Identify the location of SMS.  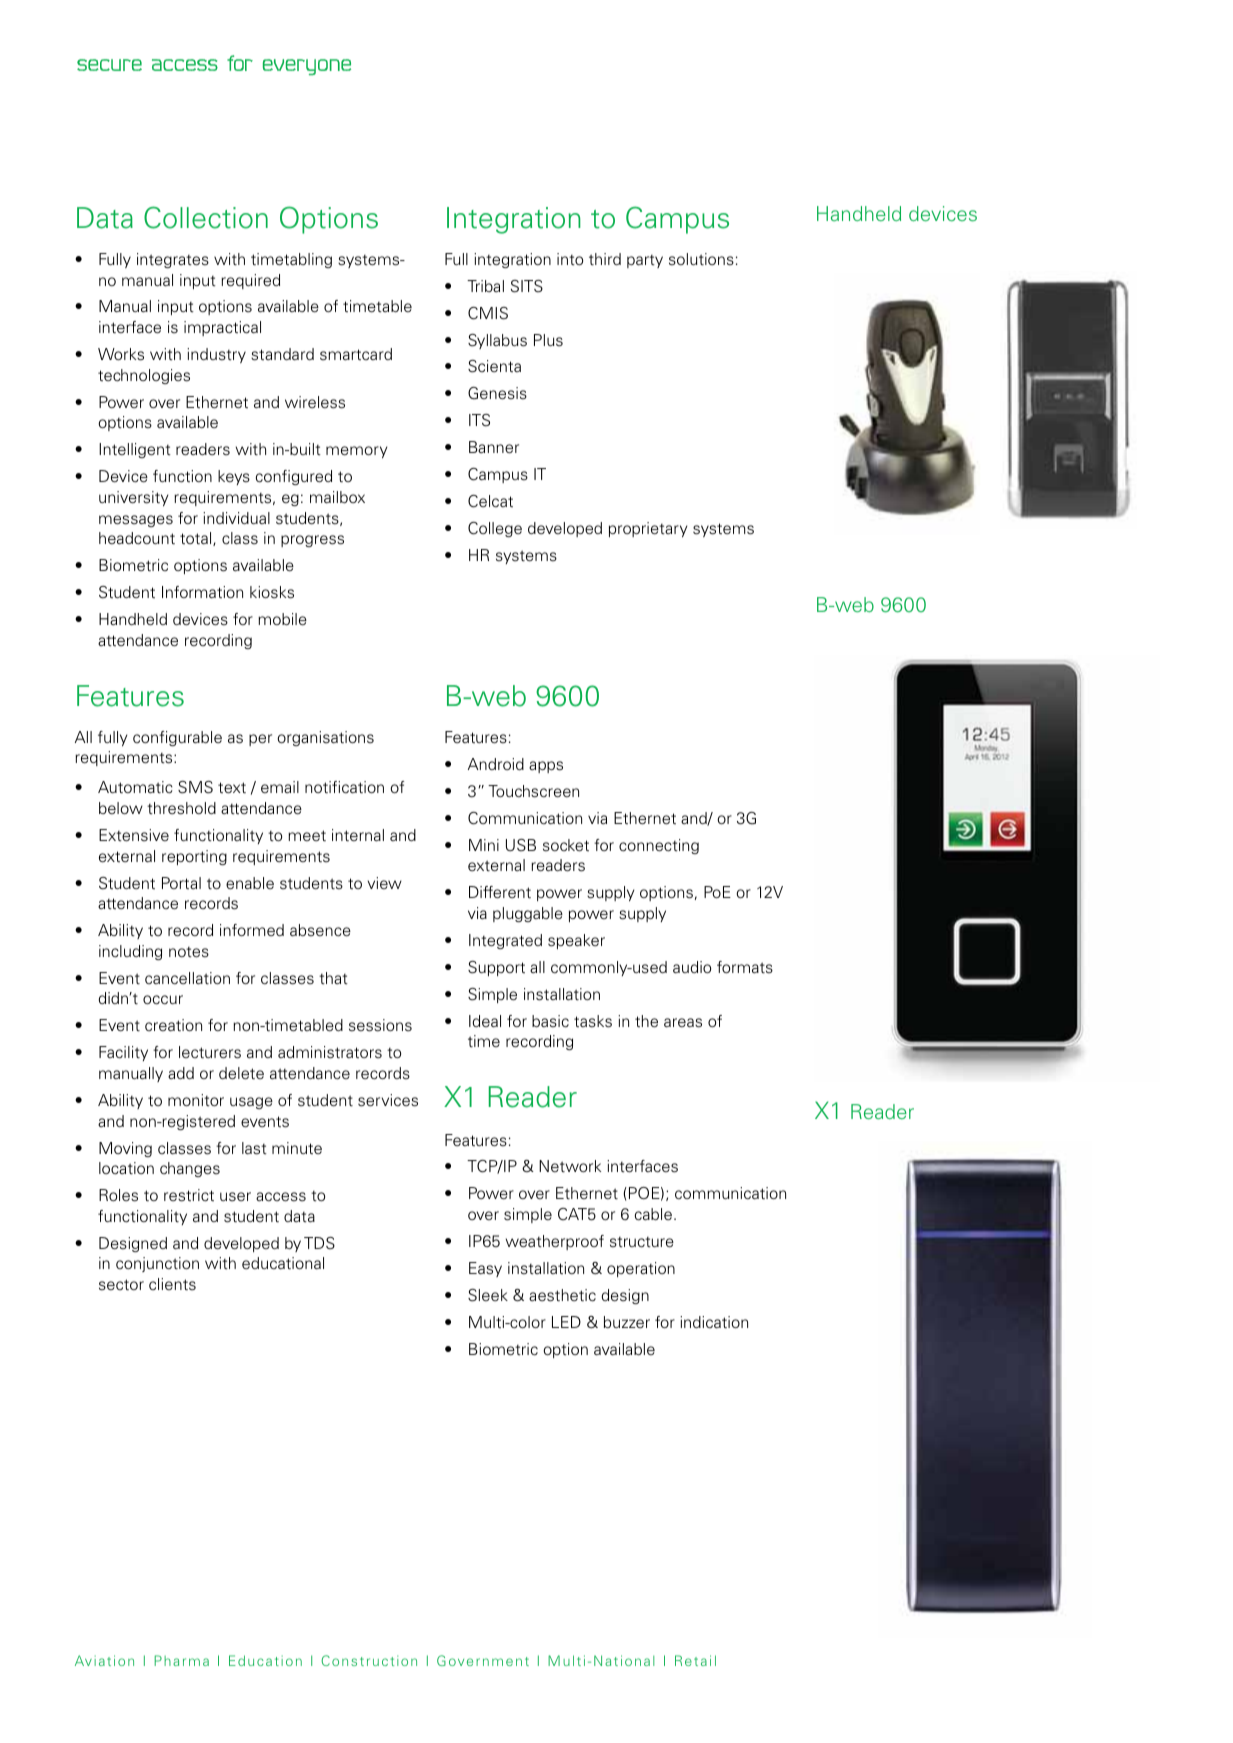
(195, 787).
